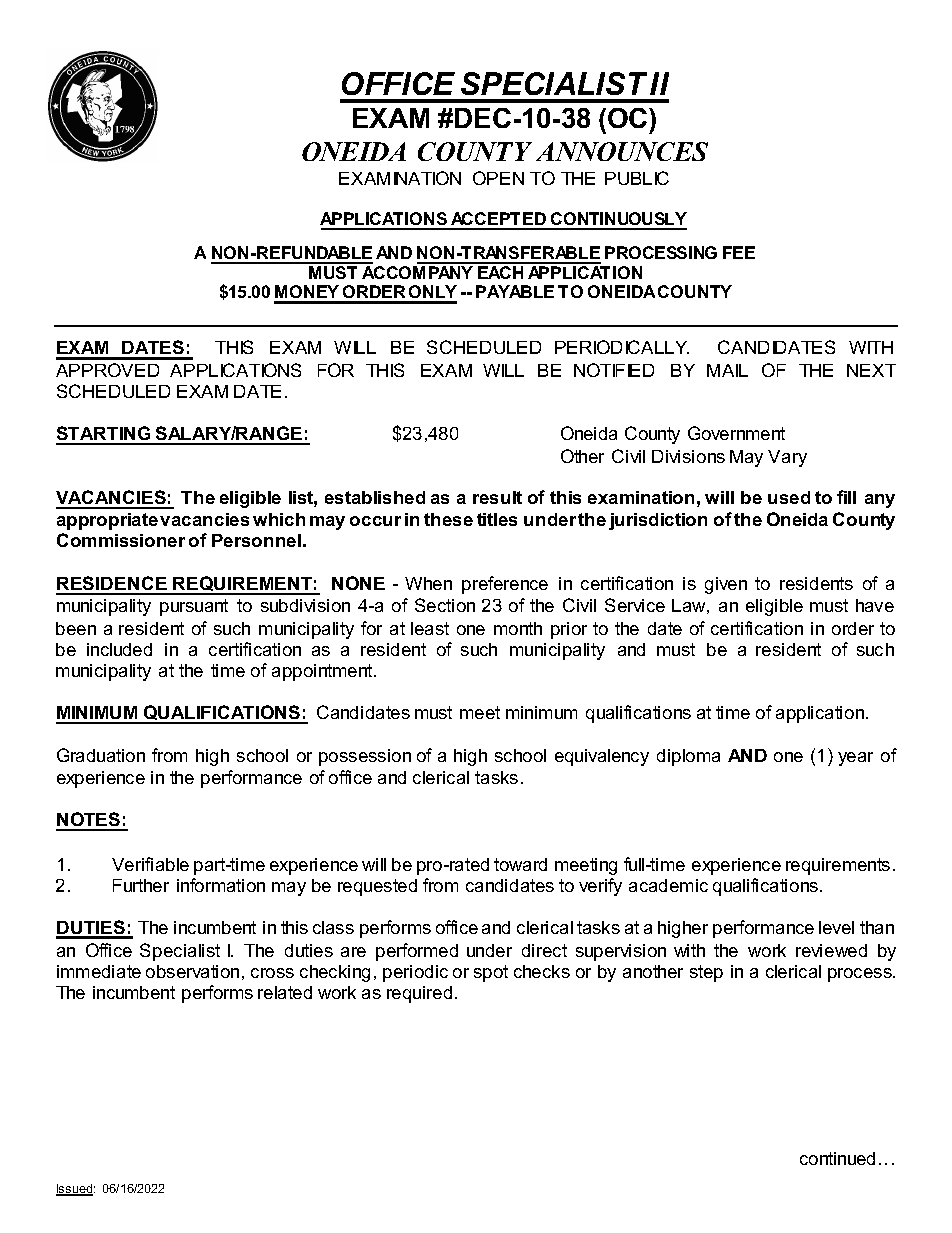 The width and height of the page is (952, 1233). What do you see at coordinates (836, 927) in the page?
I see `level` at bounding box center [836, 927].
